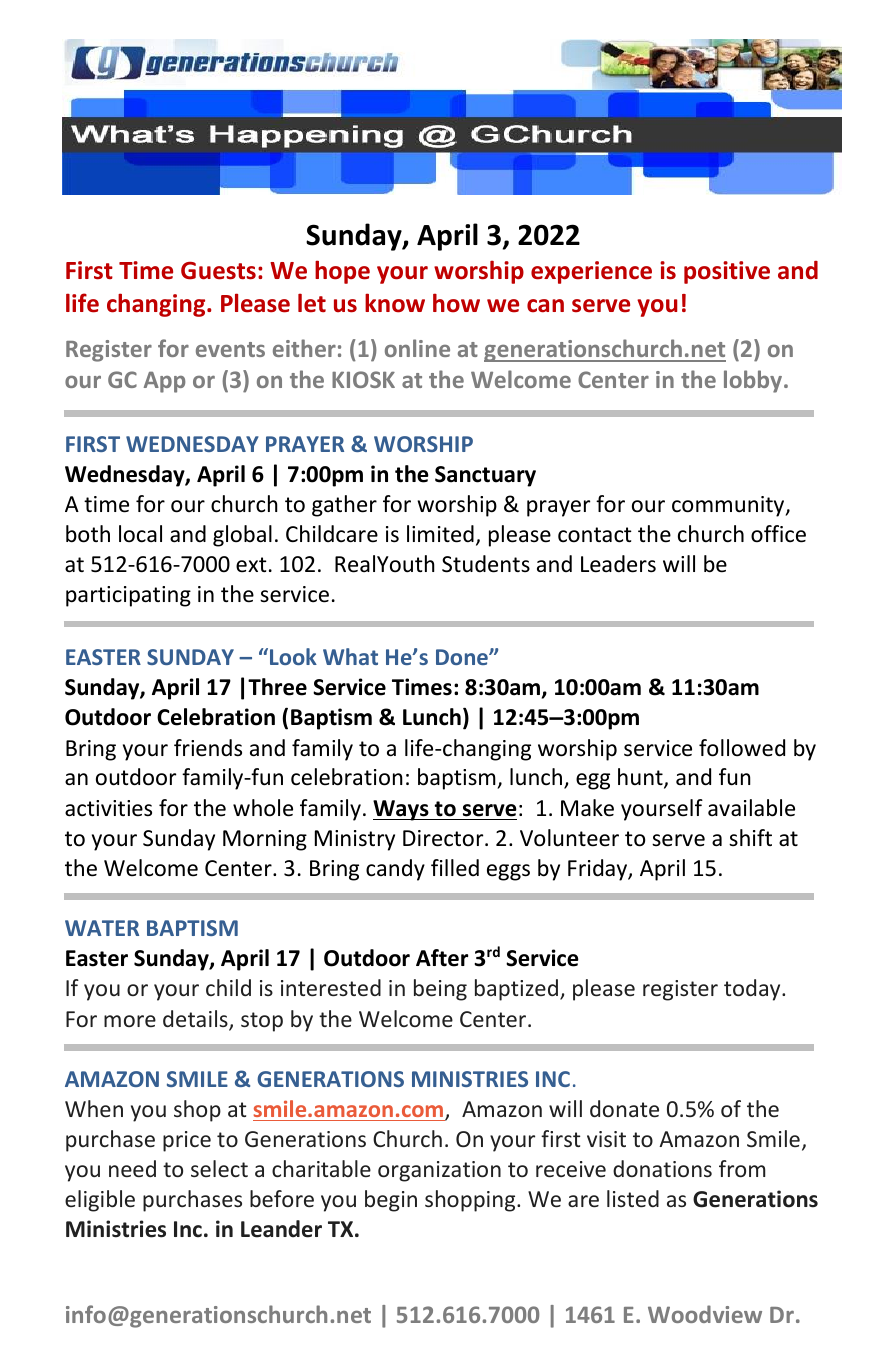  I want to click on organization, so click(439, 1171).
